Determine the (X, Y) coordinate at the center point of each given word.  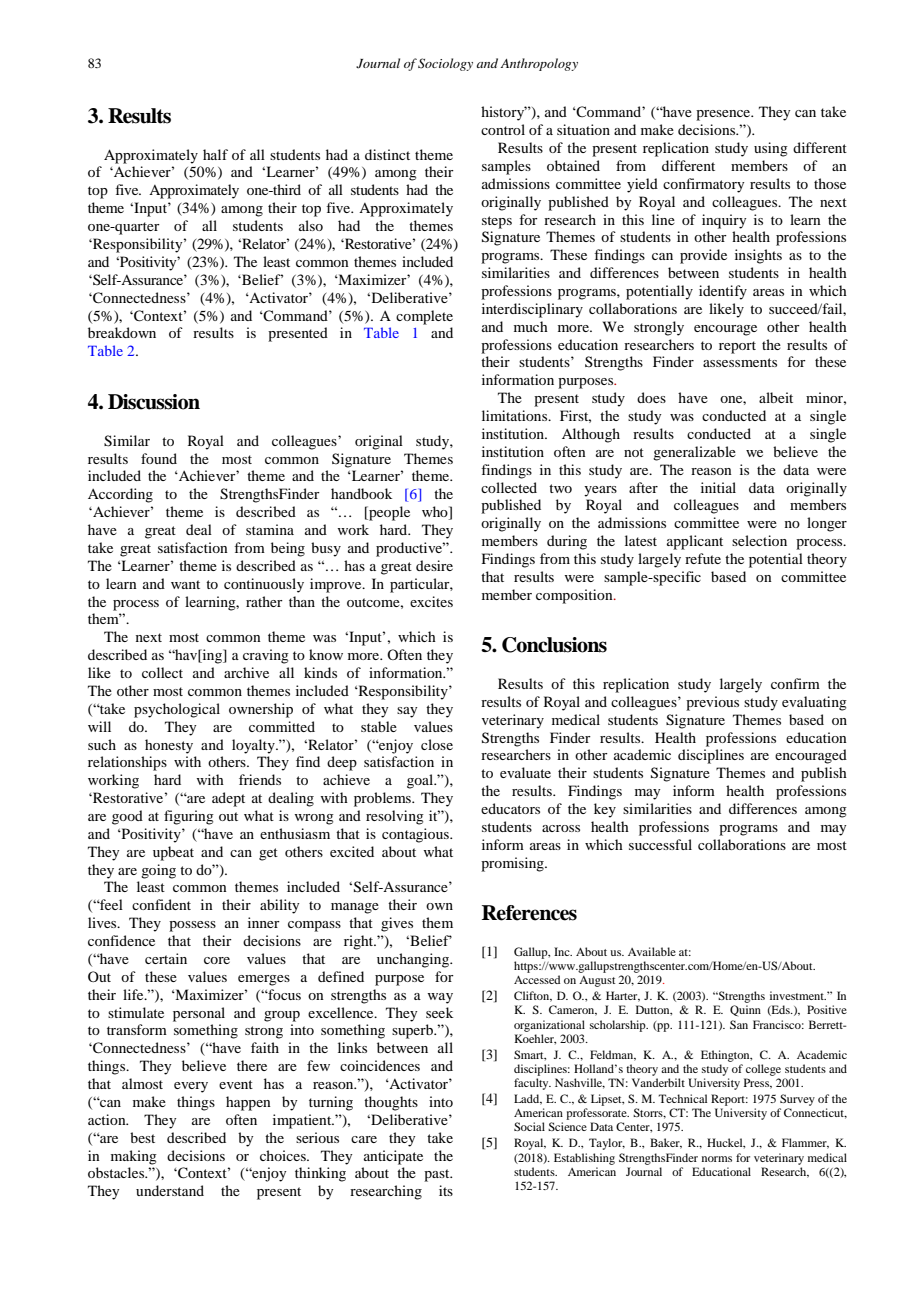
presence (724, 115)
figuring (189, 817)
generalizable (694, 453)
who (436, 513)
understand (170, 1190)
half (215, 154)
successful (660, 844)
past (438, 1175)
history (504, 113)
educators (510, 808)
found (159, 458)
